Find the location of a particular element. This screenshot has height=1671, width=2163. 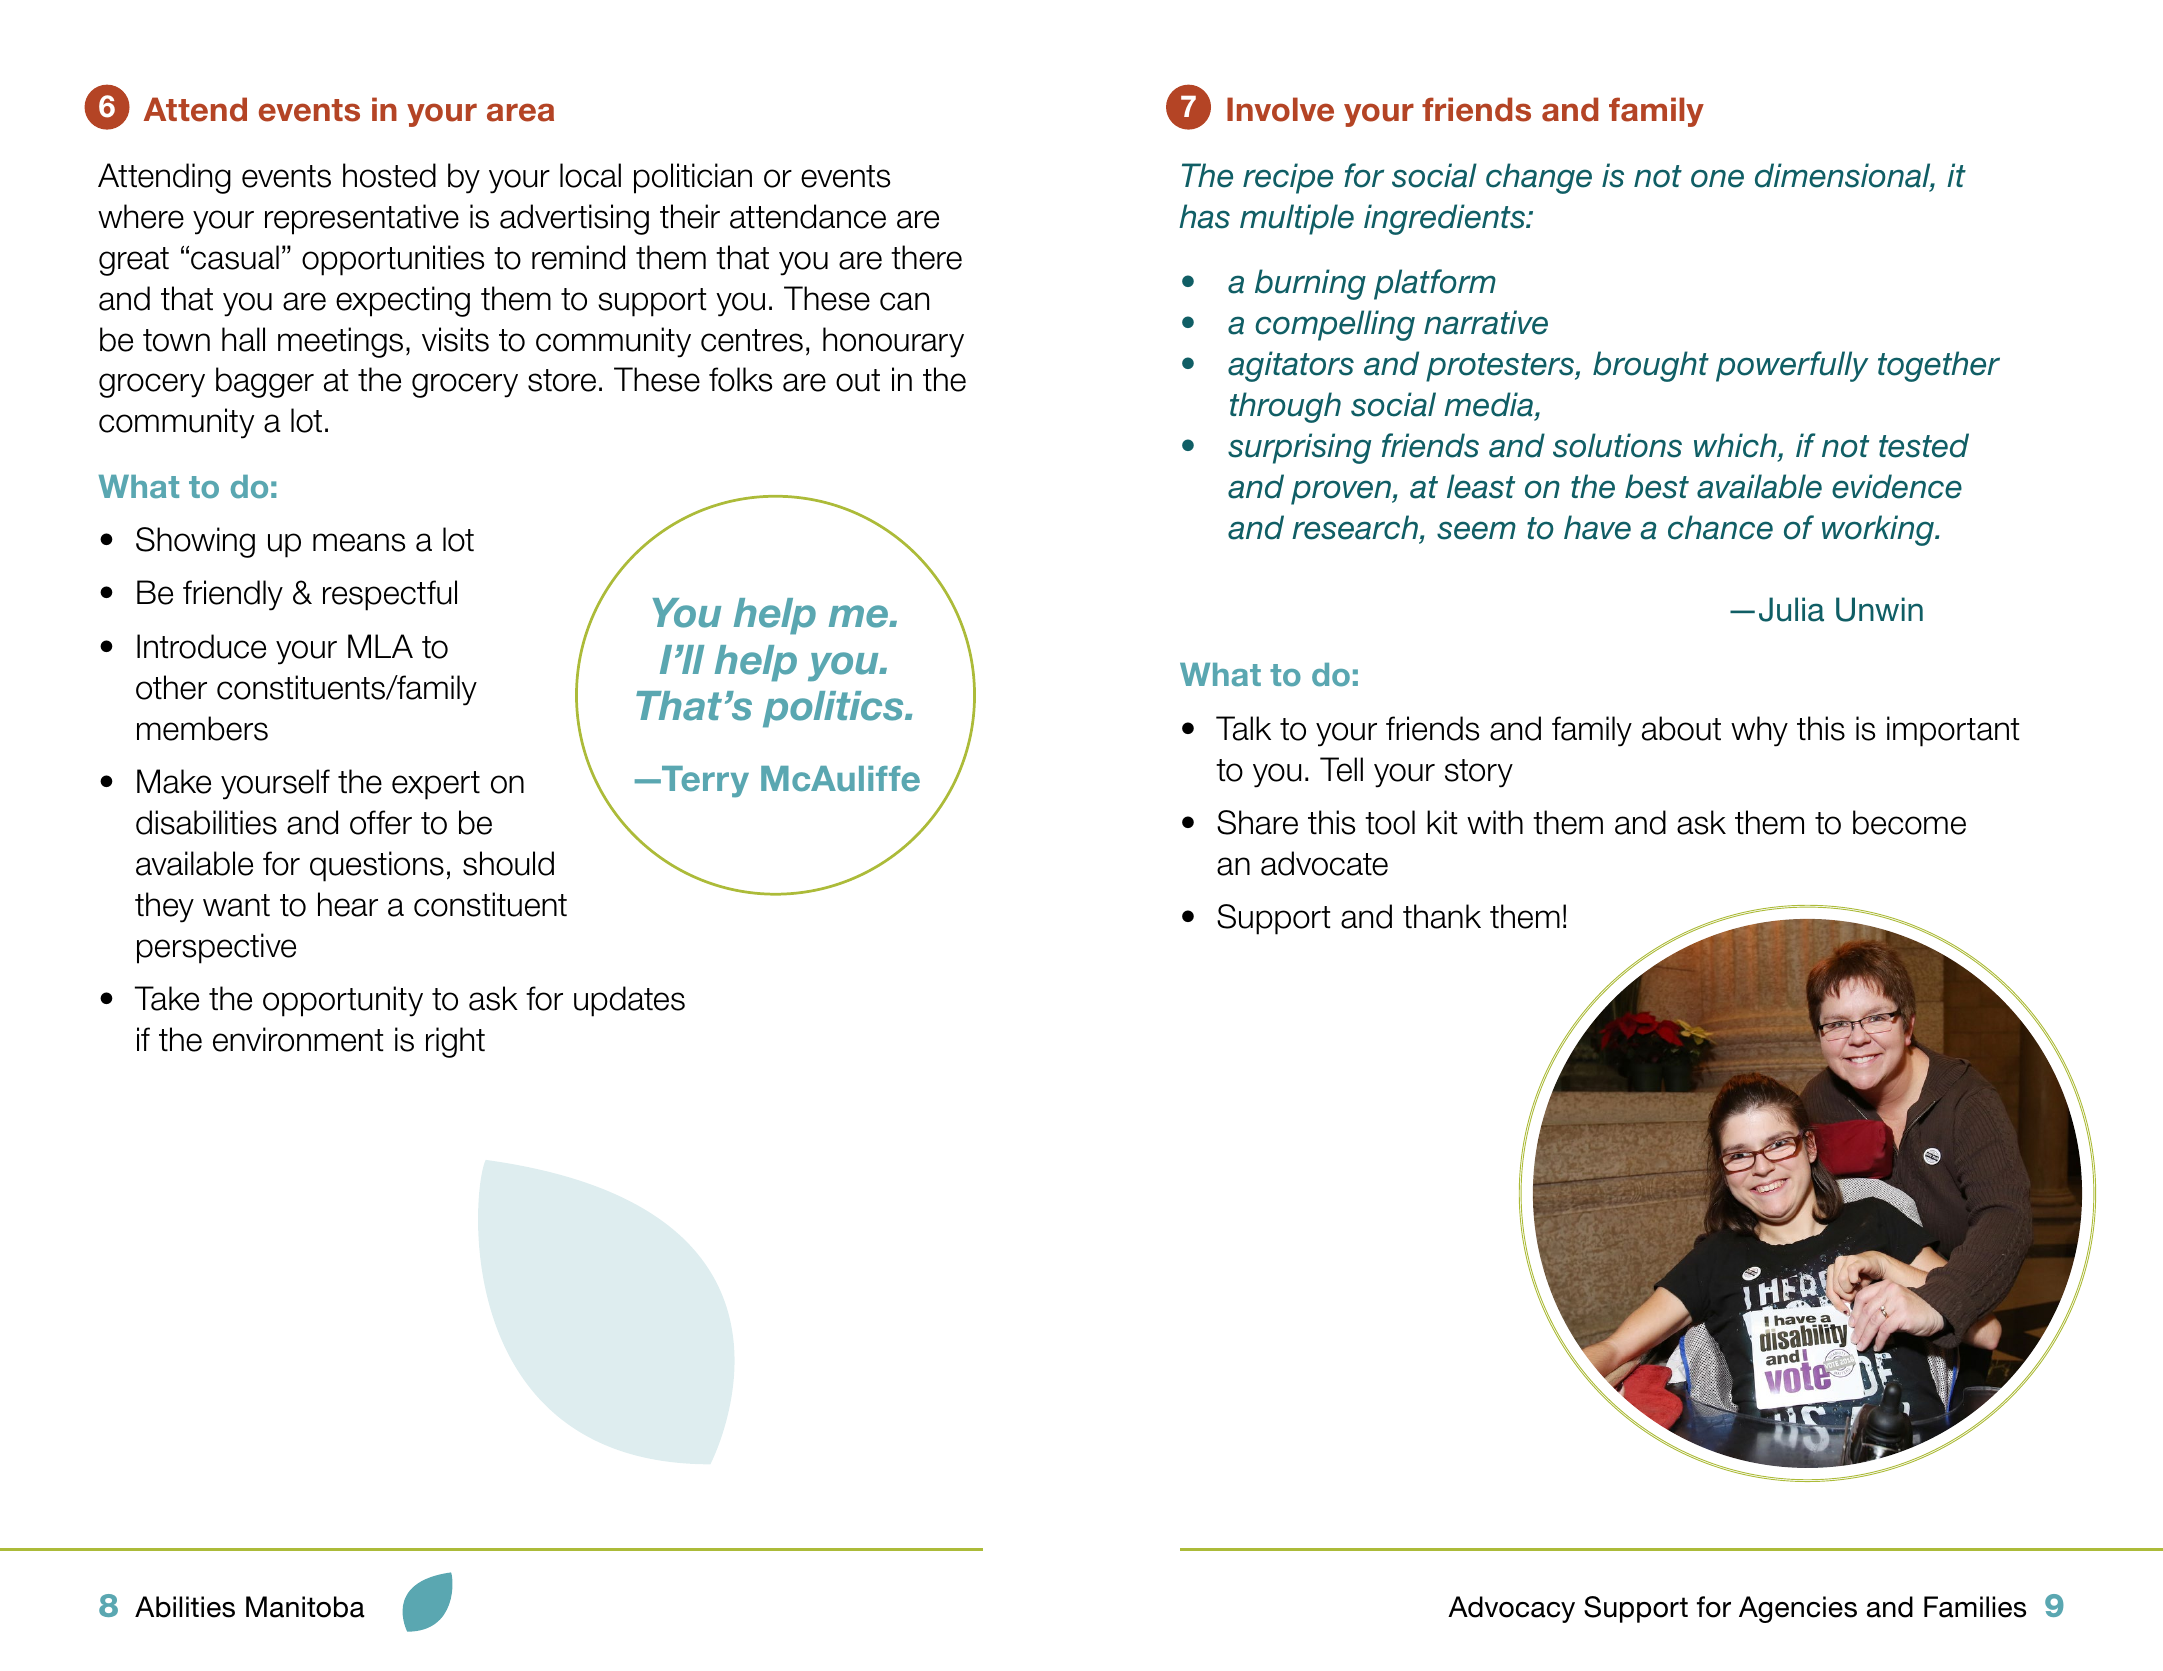

questions is located at coordinates (377, 866).
